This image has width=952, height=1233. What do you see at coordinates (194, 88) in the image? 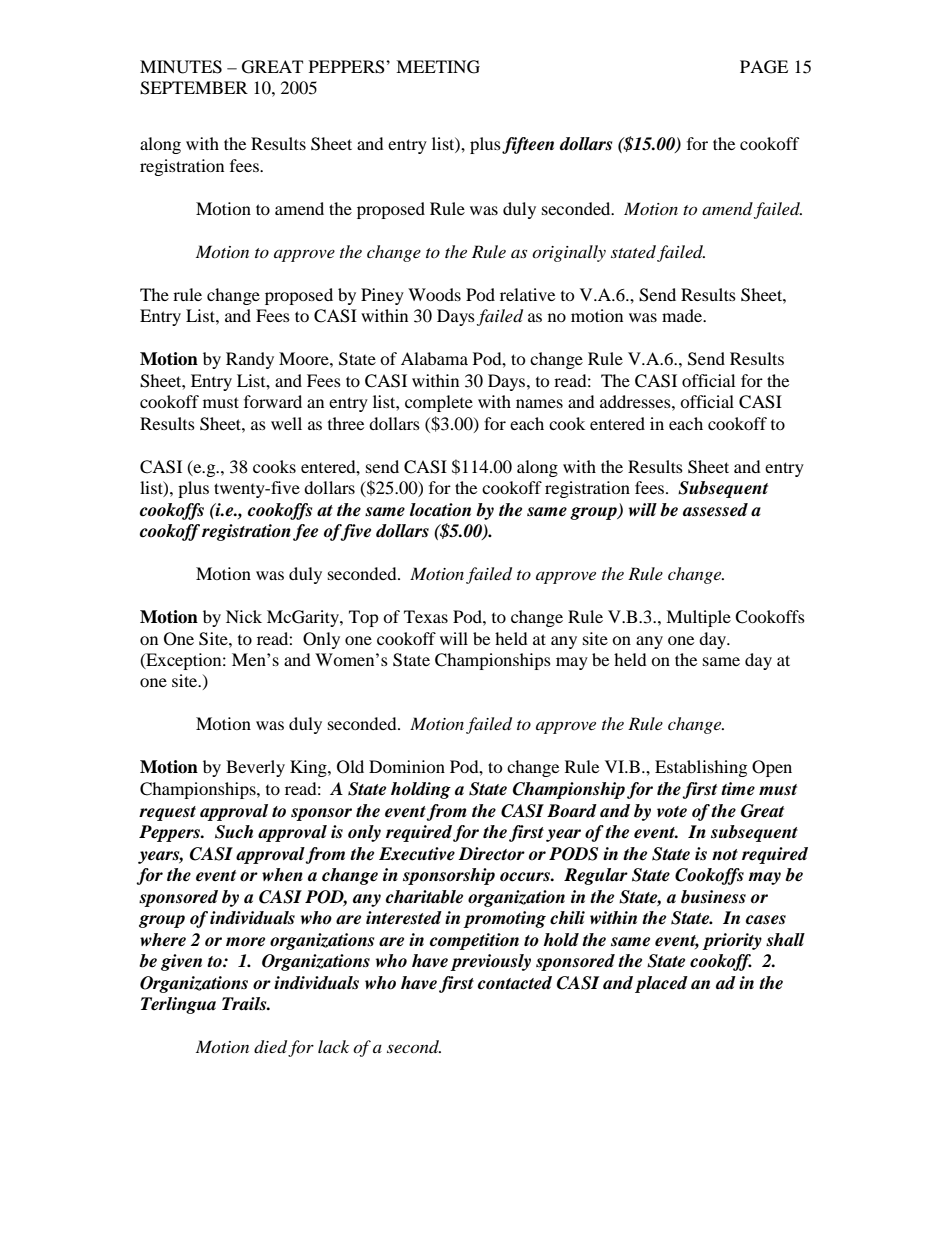
I see `SEPTEMBER` at bounding box center [194, 88].
